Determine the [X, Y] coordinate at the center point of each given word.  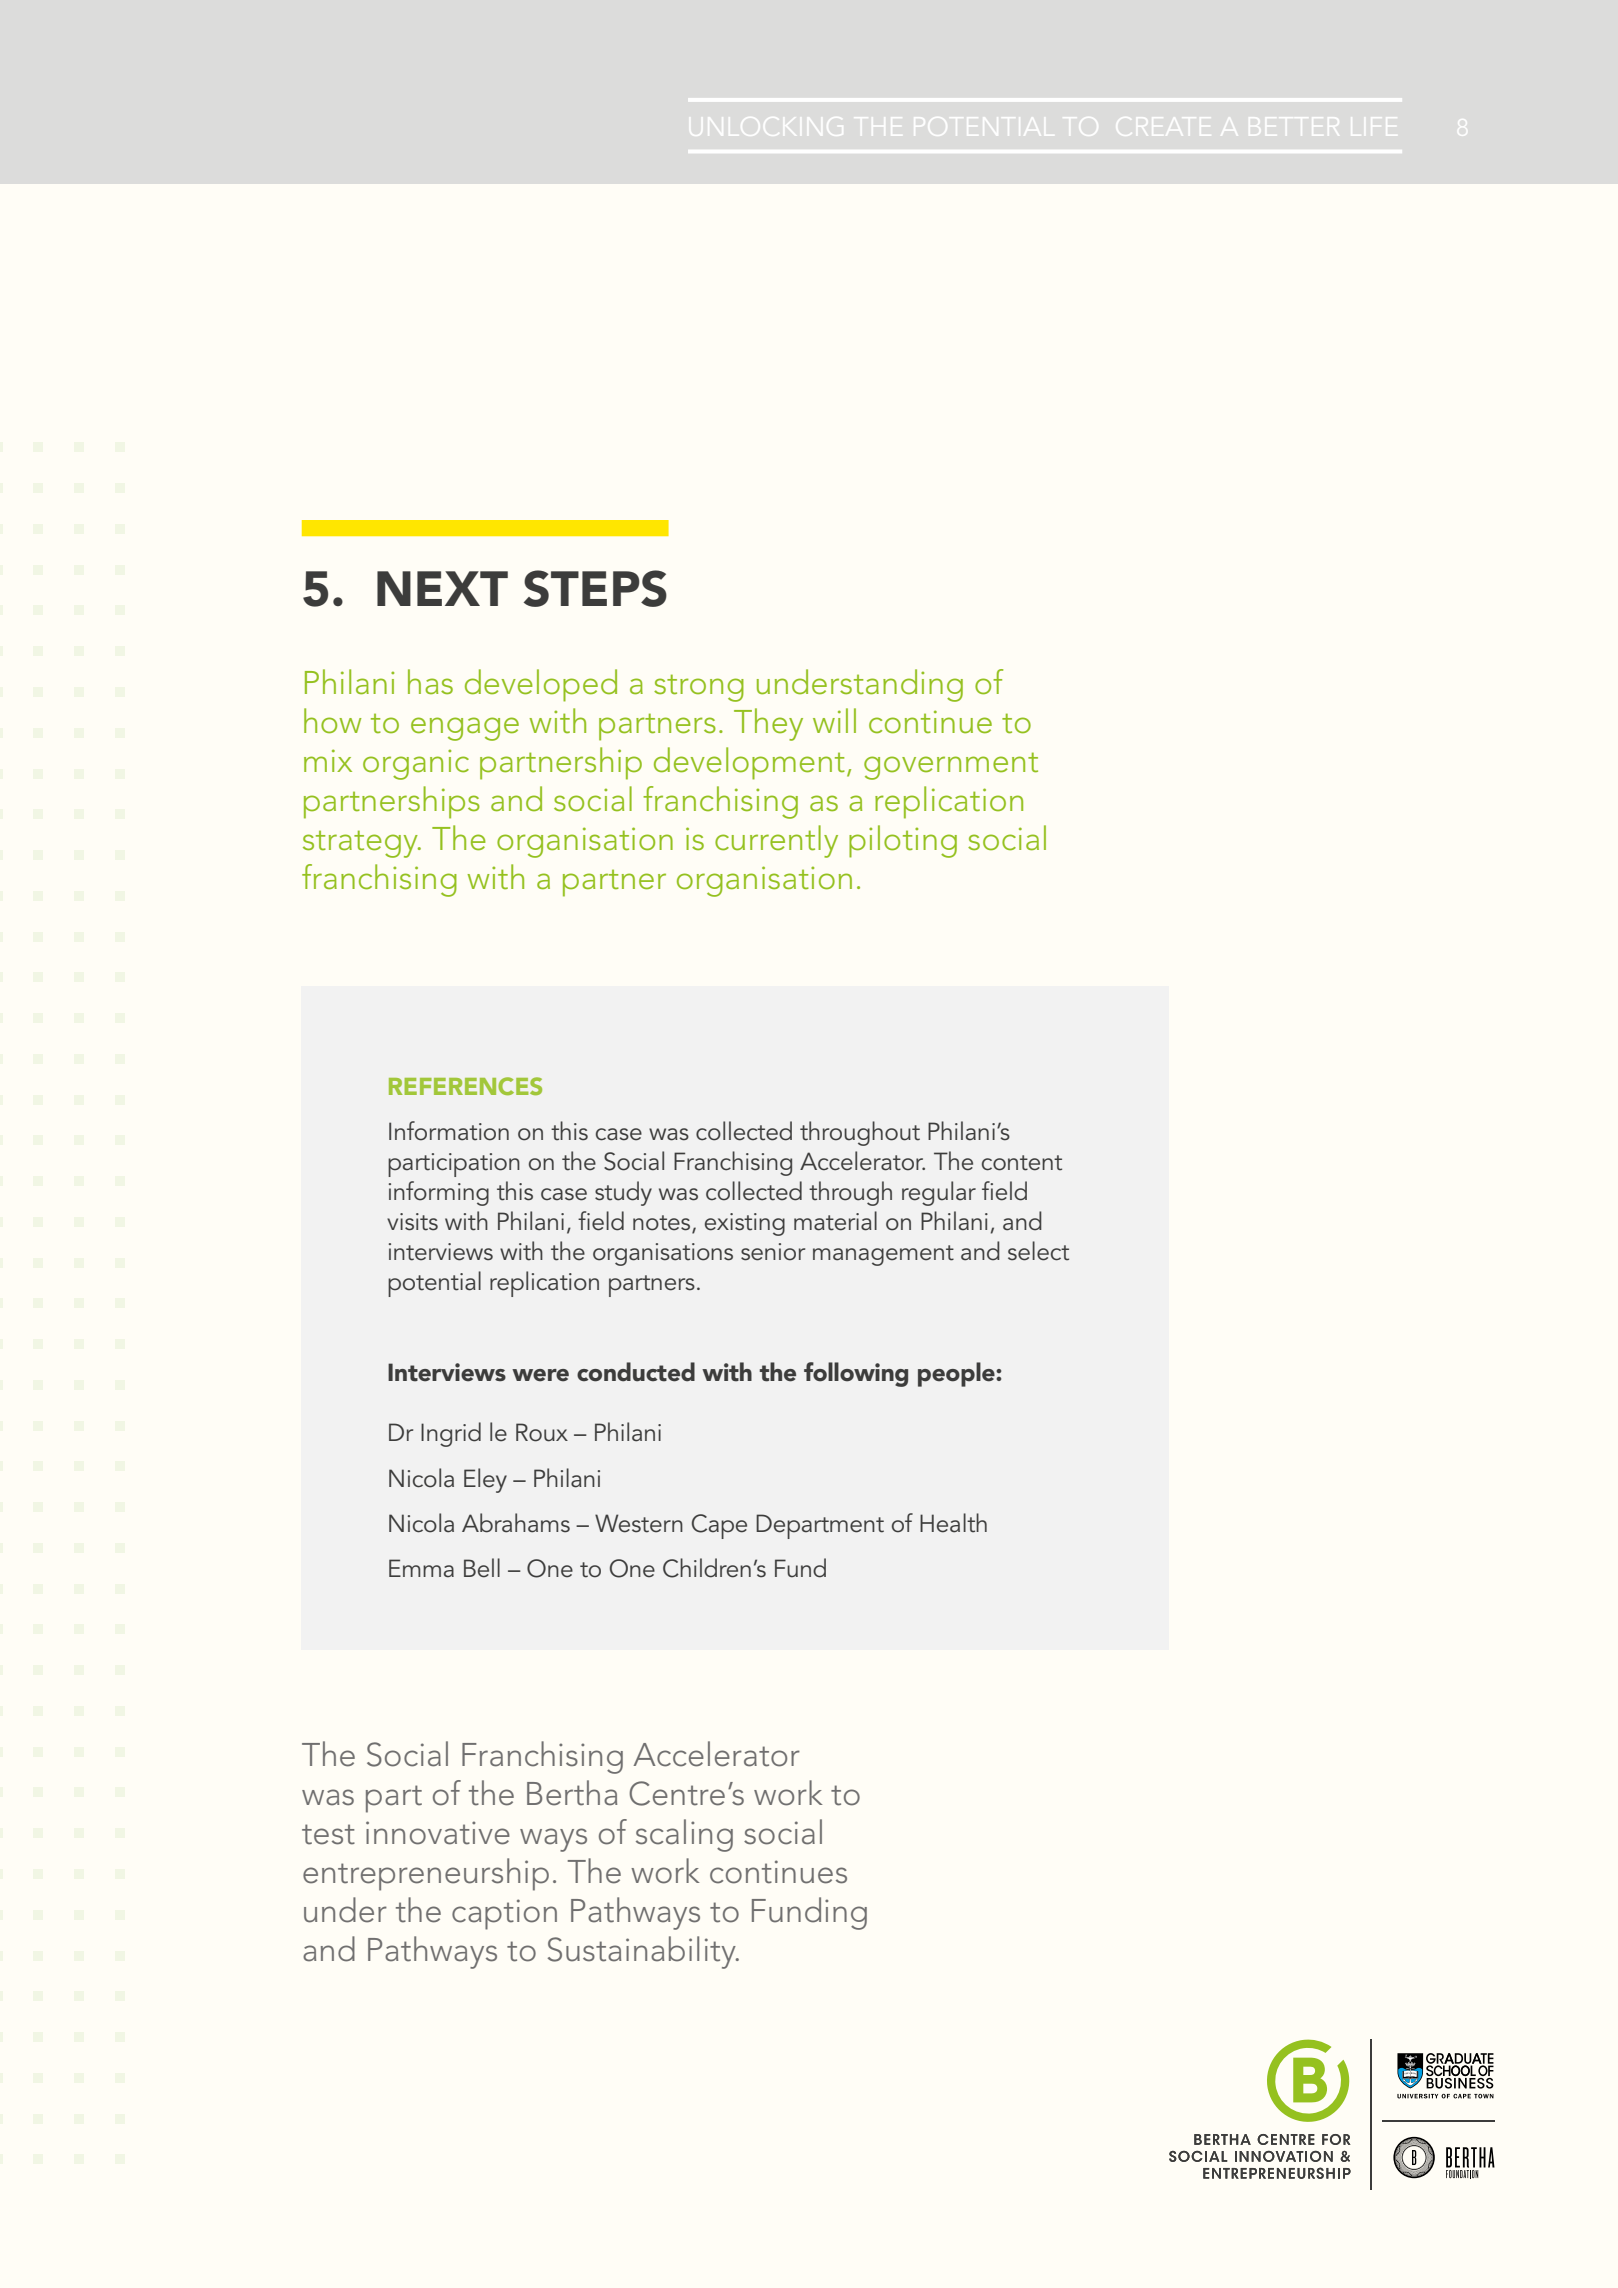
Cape [719, 1526]
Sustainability [643, 1952]
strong [699, 688]
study [623, 1193]
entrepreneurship [426, 1874]
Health [953, 1523]
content [1022, 1163]
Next [442, 588]
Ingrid [451, 1434]
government [951, 766]
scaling [684, 1835]
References [465, 1086]
